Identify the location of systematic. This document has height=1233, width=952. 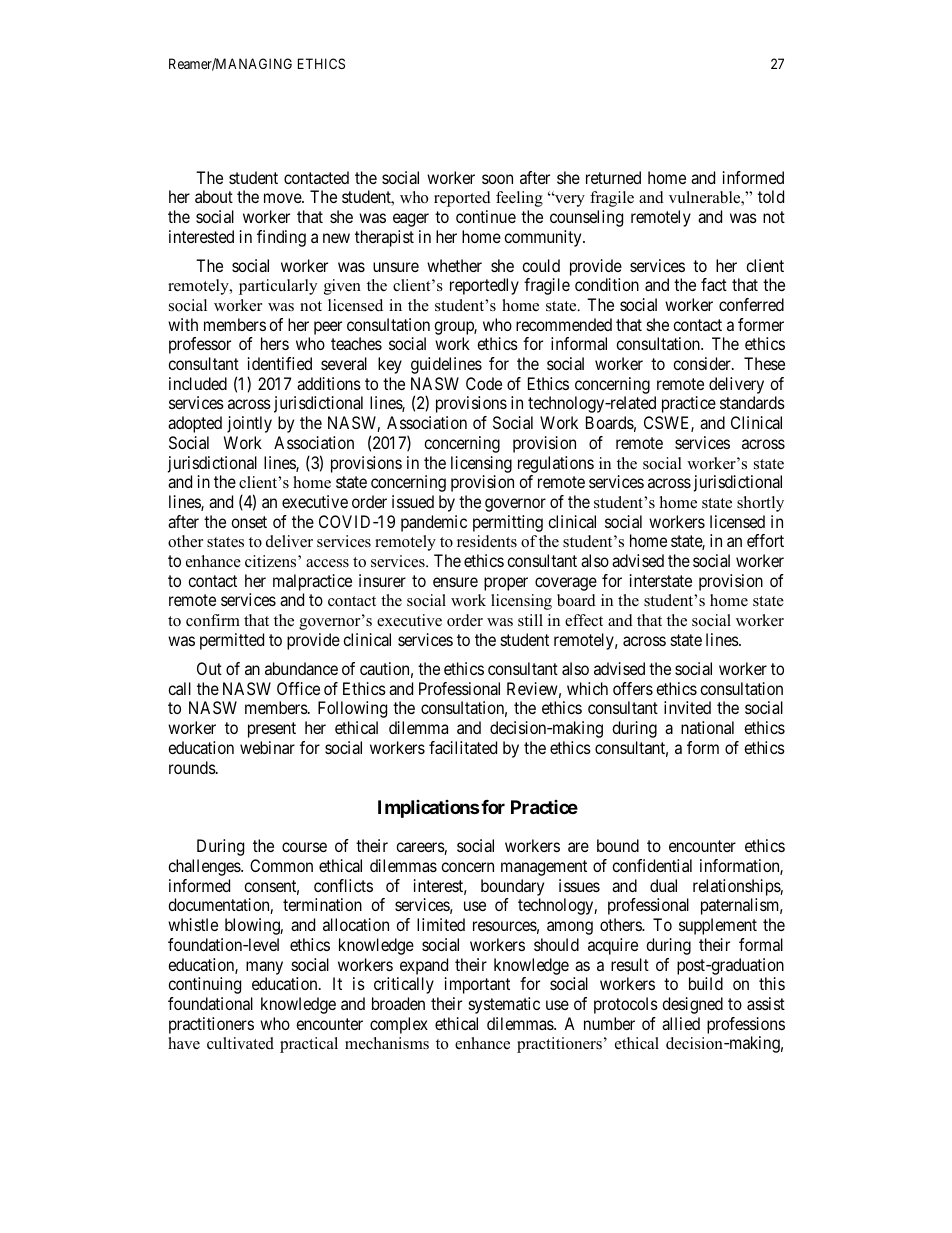
(504, 1005).
